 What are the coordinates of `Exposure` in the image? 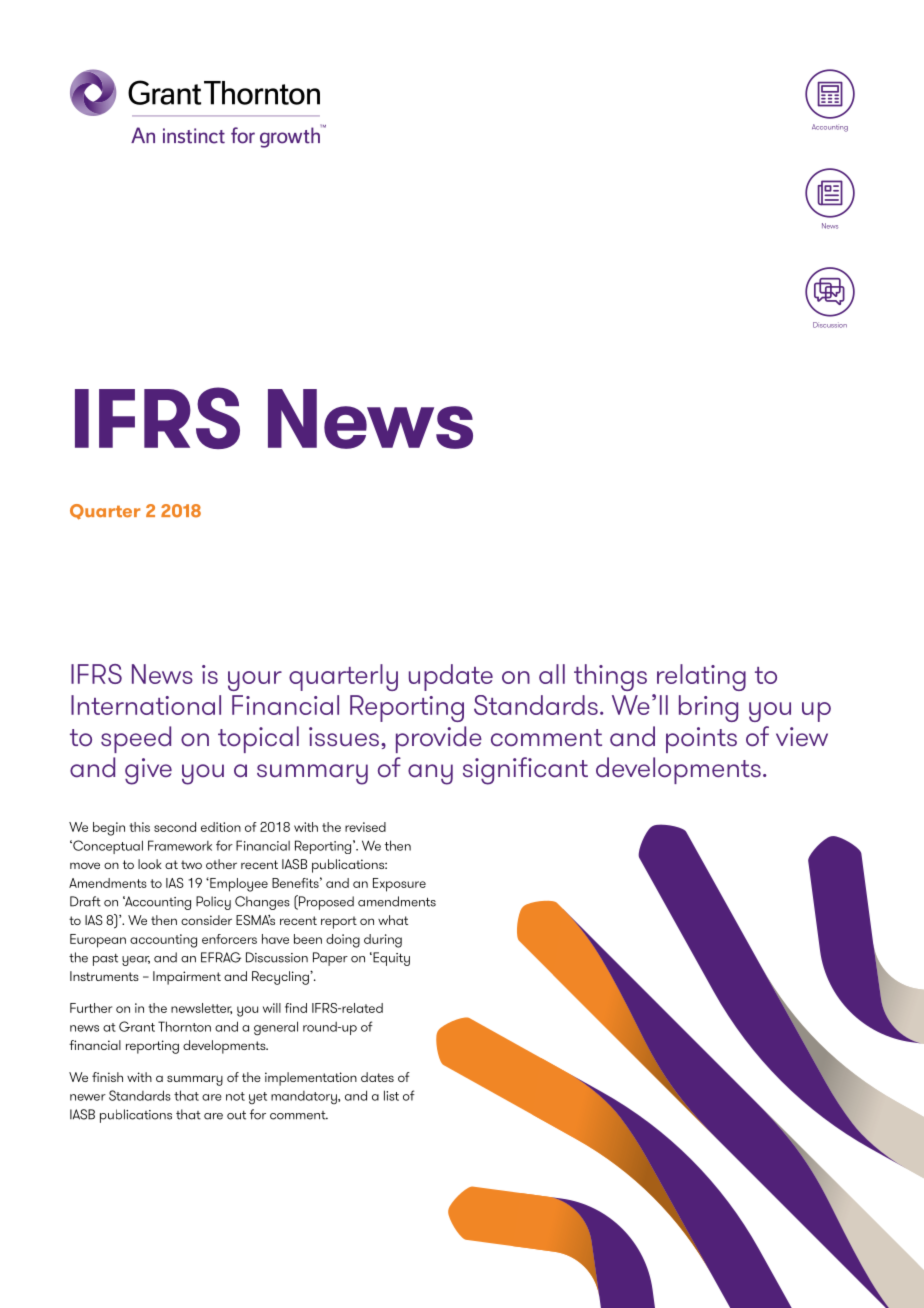 It's located at (399, 885).
